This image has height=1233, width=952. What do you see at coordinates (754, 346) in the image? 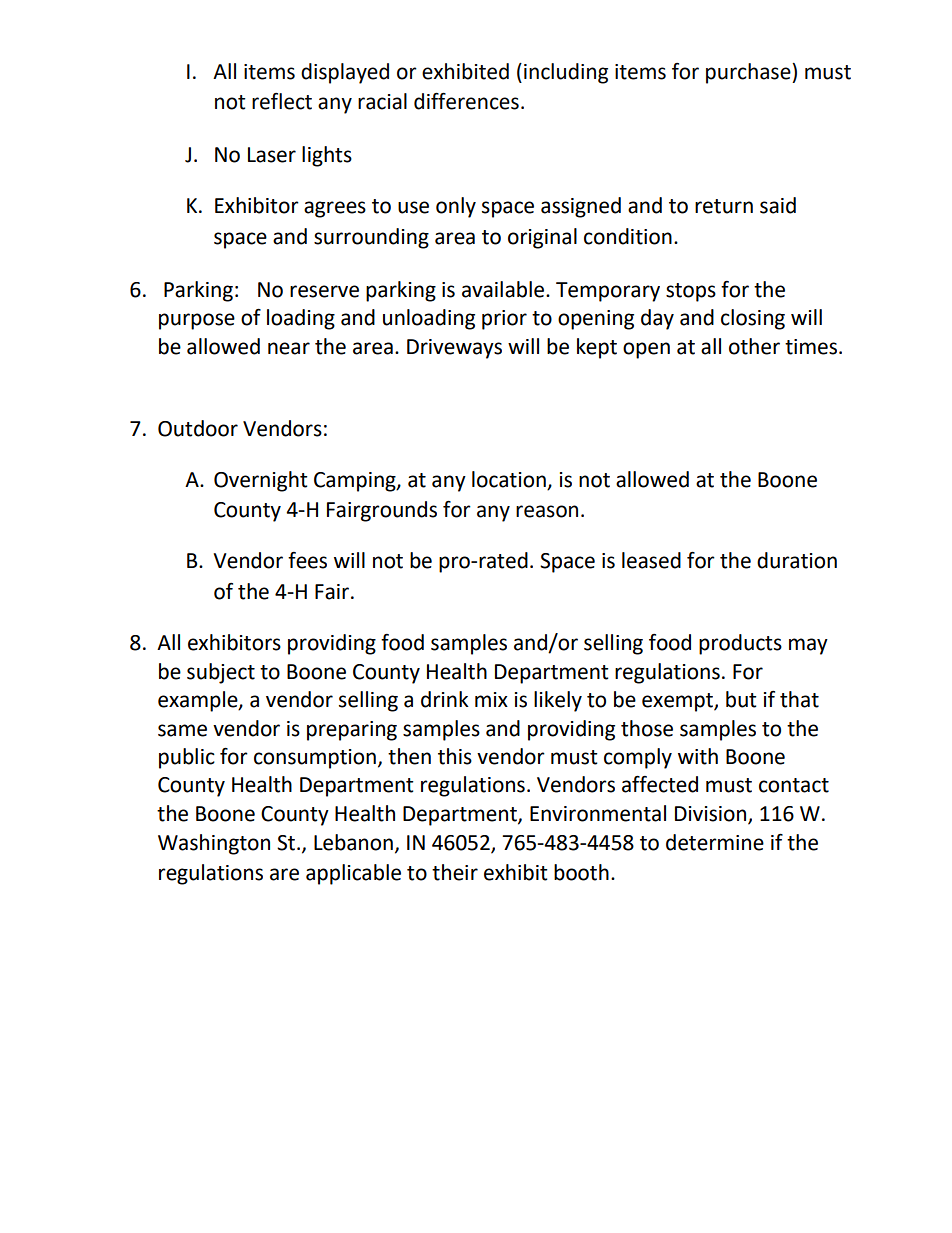
I see `other` at bounding box center [754, 346].
